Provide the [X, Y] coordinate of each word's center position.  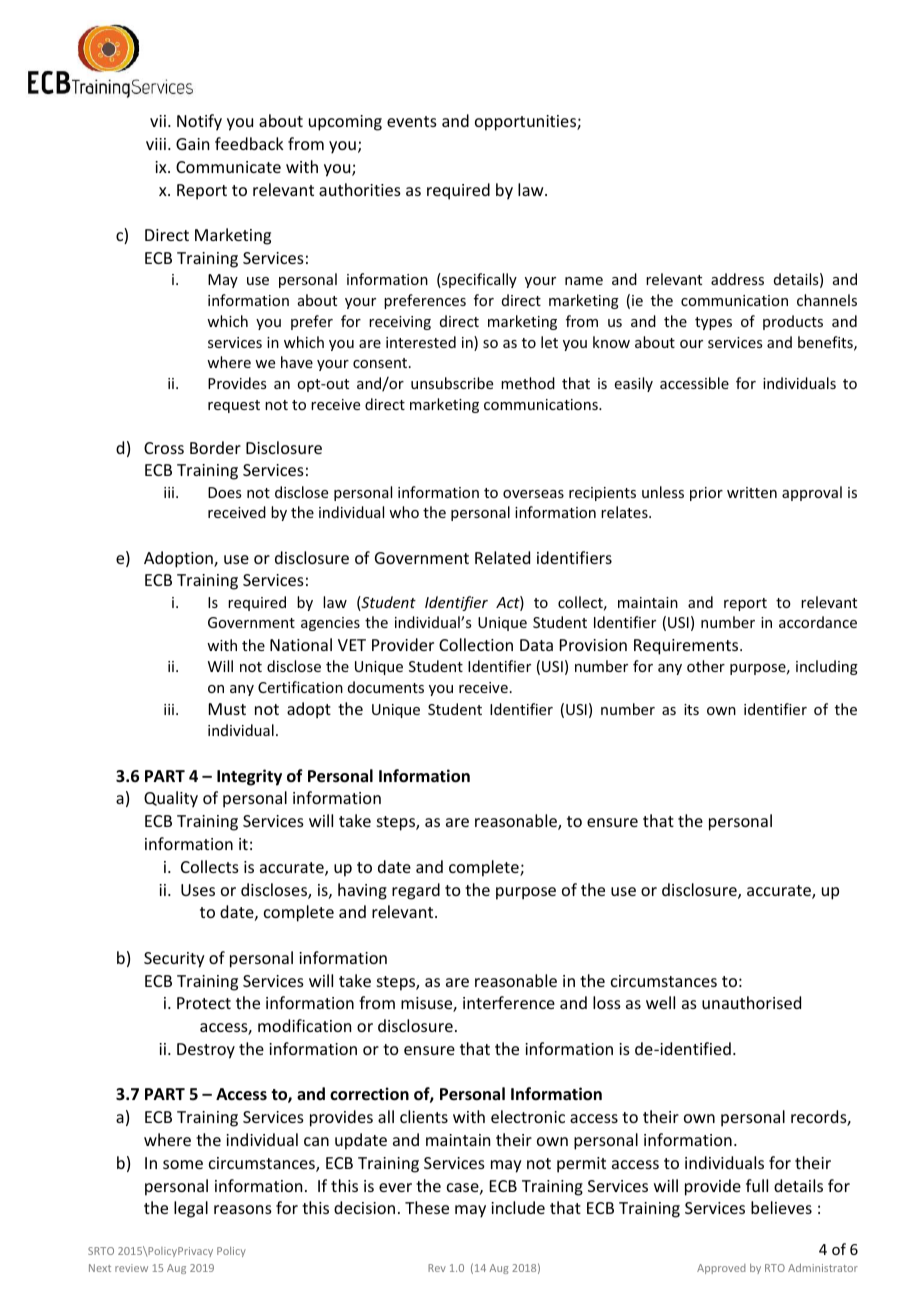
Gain [192, 144]
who [404, 512]
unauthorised [751, 1002]
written [752, 492]
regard [416, 891]
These [427, 1207]
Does [224, 492]
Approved [721, 1269]
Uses [198, 890]
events [412, 121]
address [737, 279]
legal [191, 1209]
